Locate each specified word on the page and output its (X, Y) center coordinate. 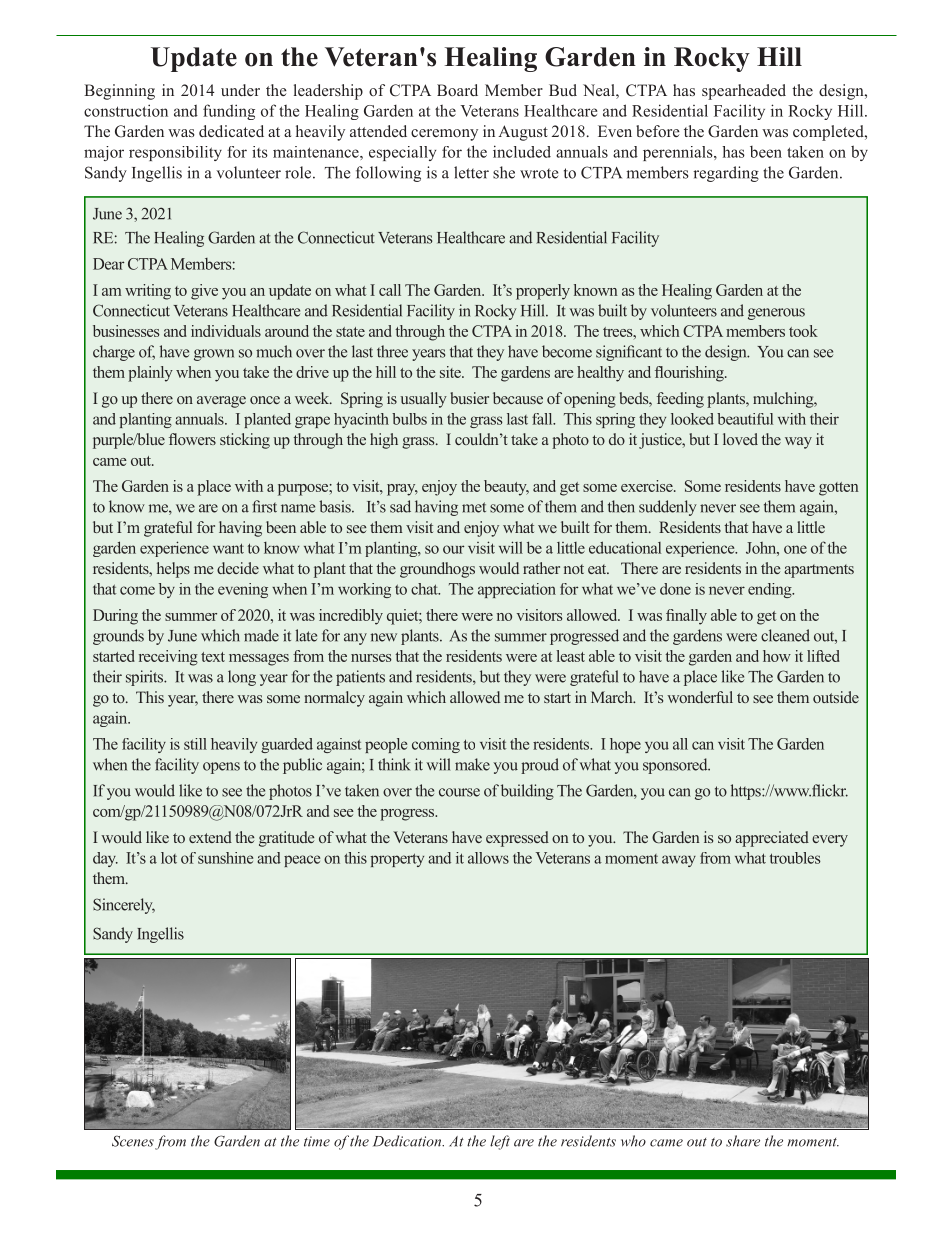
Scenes (133, 1141)
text (213, 657)
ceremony (444, 135)
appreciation (517, 590)
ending (771, 590)
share (743, 1141)
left (500, 1142)
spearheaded (744, 92)
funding (229, 112)
